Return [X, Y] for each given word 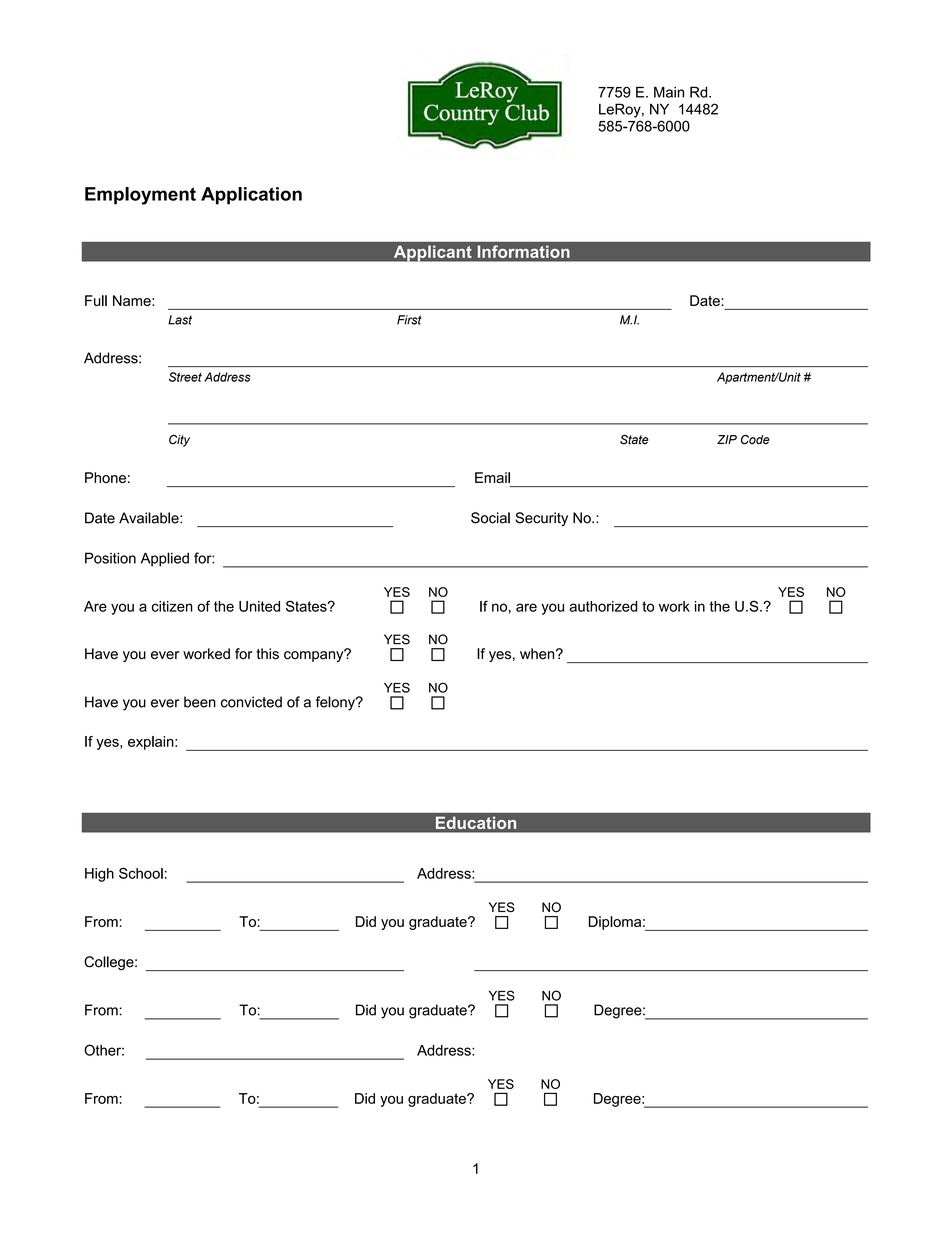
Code [755, 440]
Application [251, 196]
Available [150, 518]
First [409, 320]
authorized [603, 606]
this [267, 654]
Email [492, 477]
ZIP [727, 439]
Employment [140, 196]
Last [180, 320]
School [141, 873]
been [200, 702]
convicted [251, 702]
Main [669, 92]
